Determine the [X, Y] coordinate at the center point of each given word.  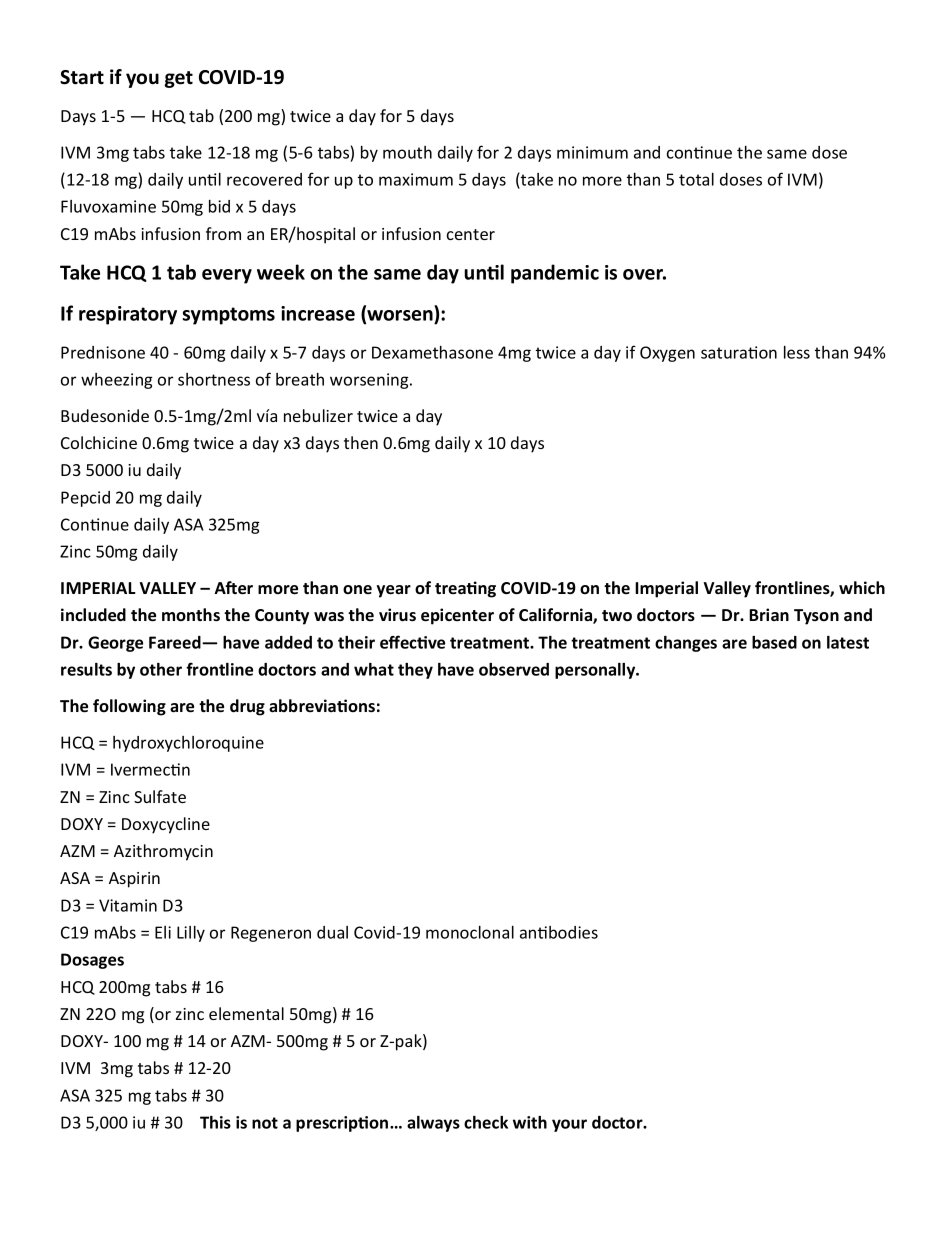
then [361, 442]
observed [514, 669]
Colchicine [99, 442]
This [215, 1122]
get [179, 79]
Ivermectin [150, 769]
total [696, 179]
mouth [407, 152]
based [774, 642]
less [797, 352]
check [486, 1122]
